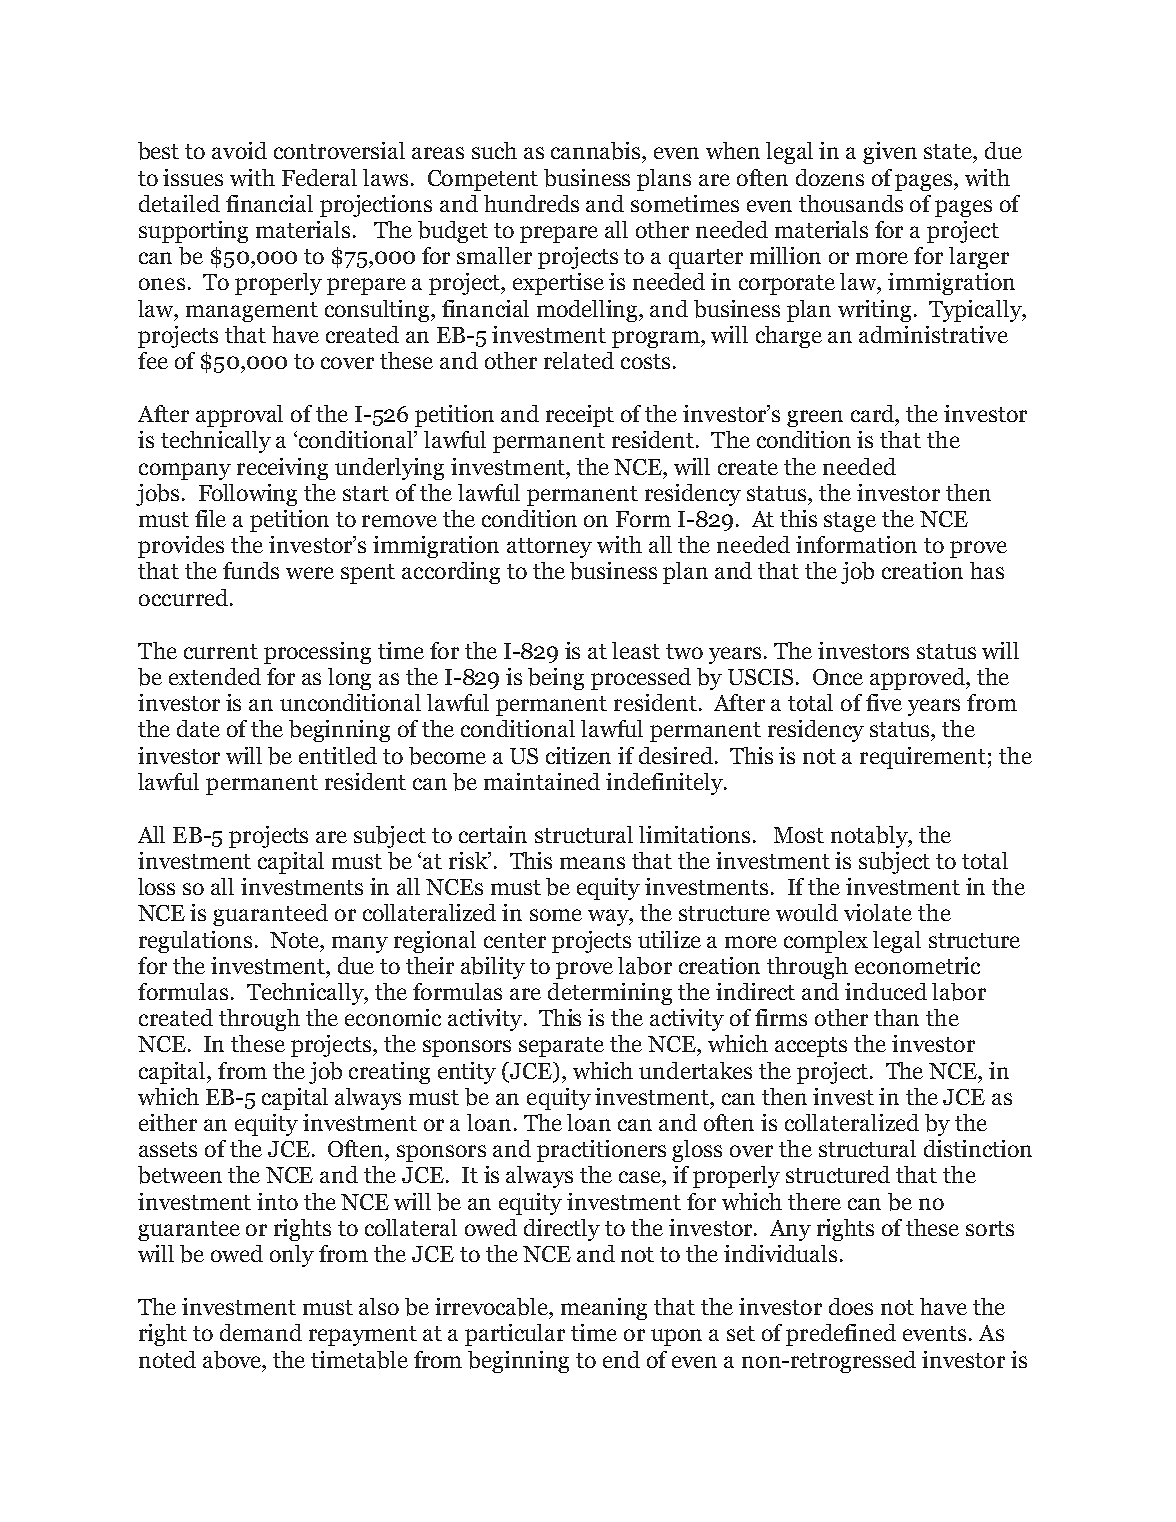 This screenshot has height=1522, width=1176. What do you see at coordinates (261, 1332) in the screenshot?
I see `demand` at bounding box center [261, 1332].
